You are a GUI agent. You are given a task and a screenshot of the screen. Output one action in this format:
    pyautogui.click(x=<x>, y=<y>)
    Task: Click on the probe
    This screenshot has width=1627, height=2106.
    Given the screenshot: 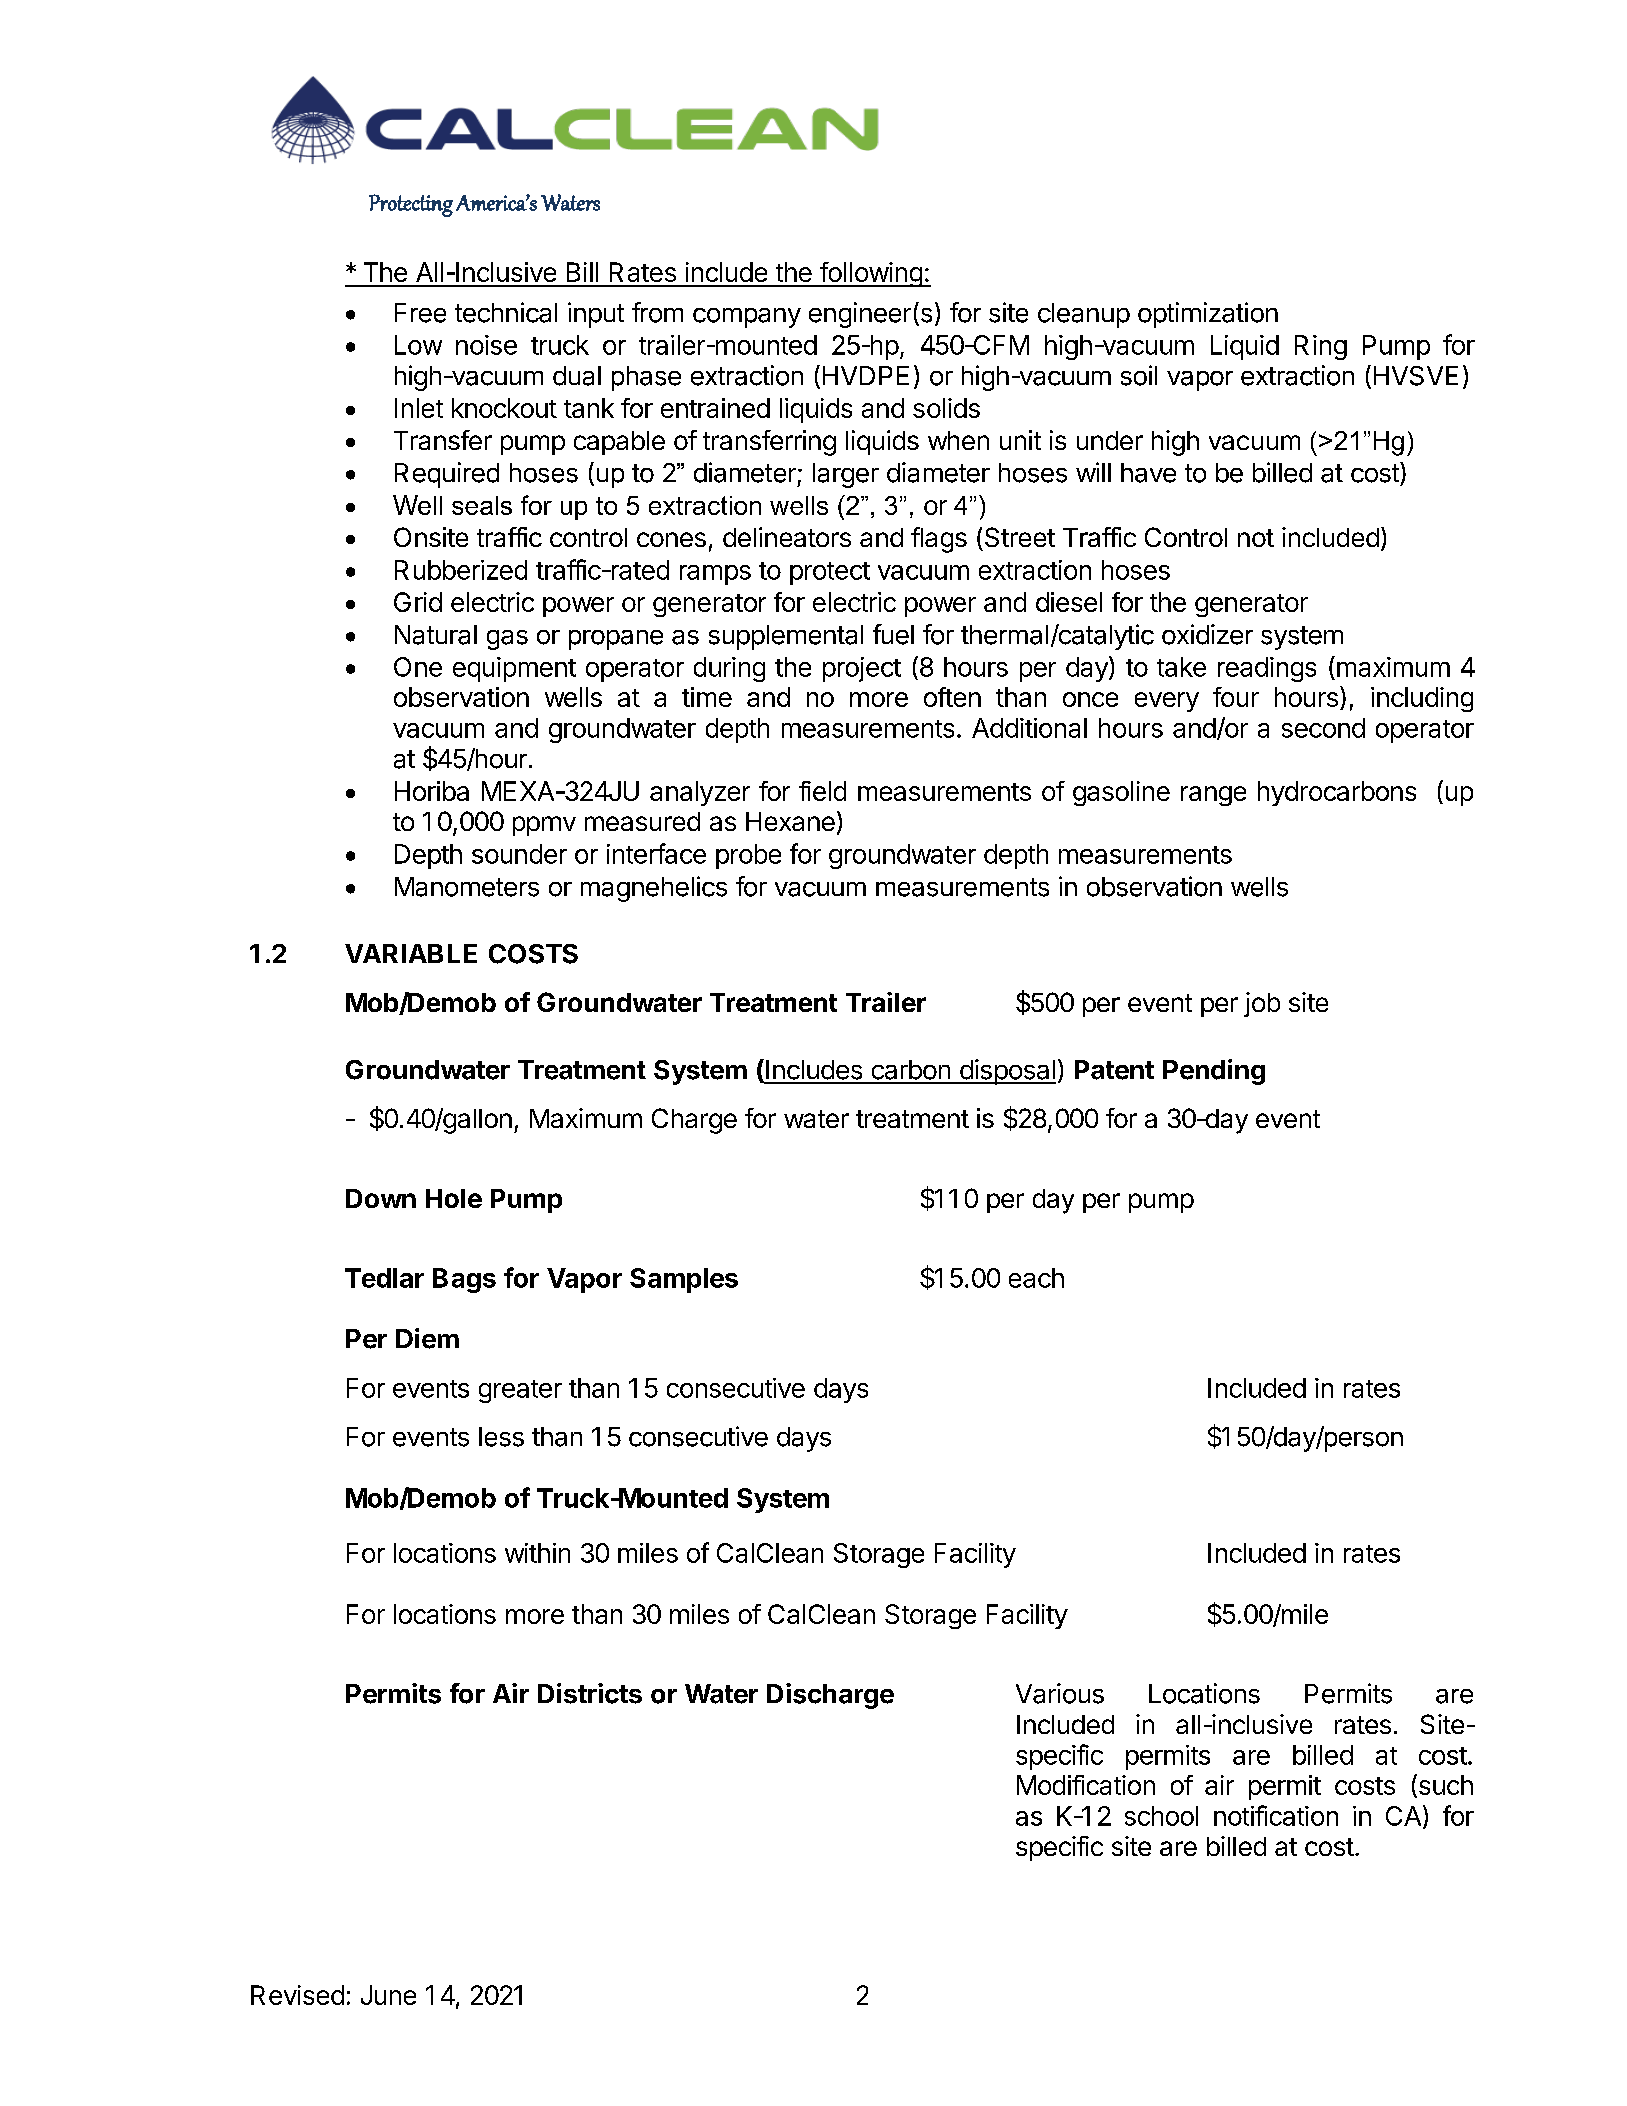 What is the action you would take?
    pyautogui.click(x=748, y=856)
